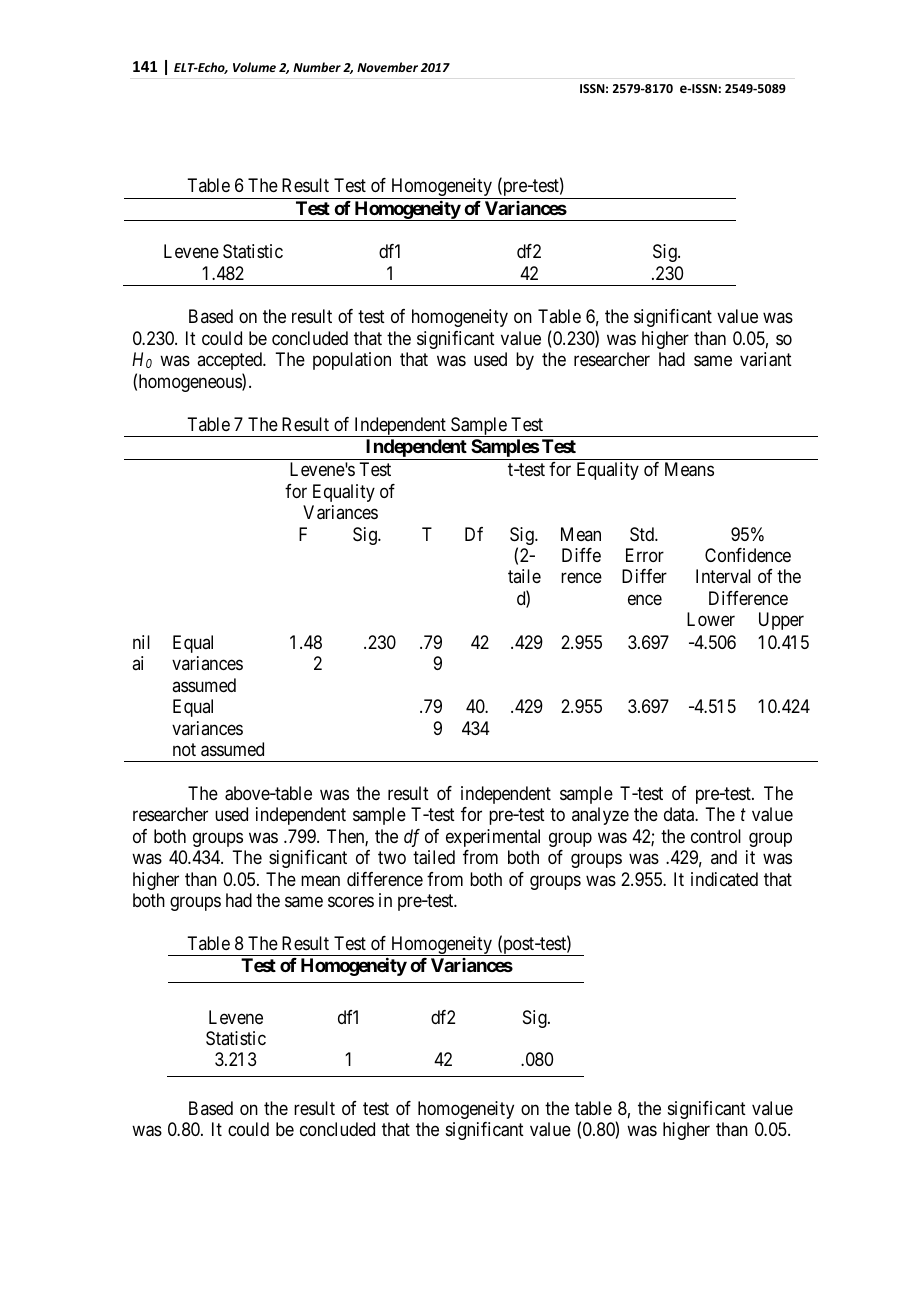 The width and height of the screenshot is (924, 1308). What do you see at coordinates (711, 619) in the screenshot?
I see `Lower` at bounding box center [711, 619].
